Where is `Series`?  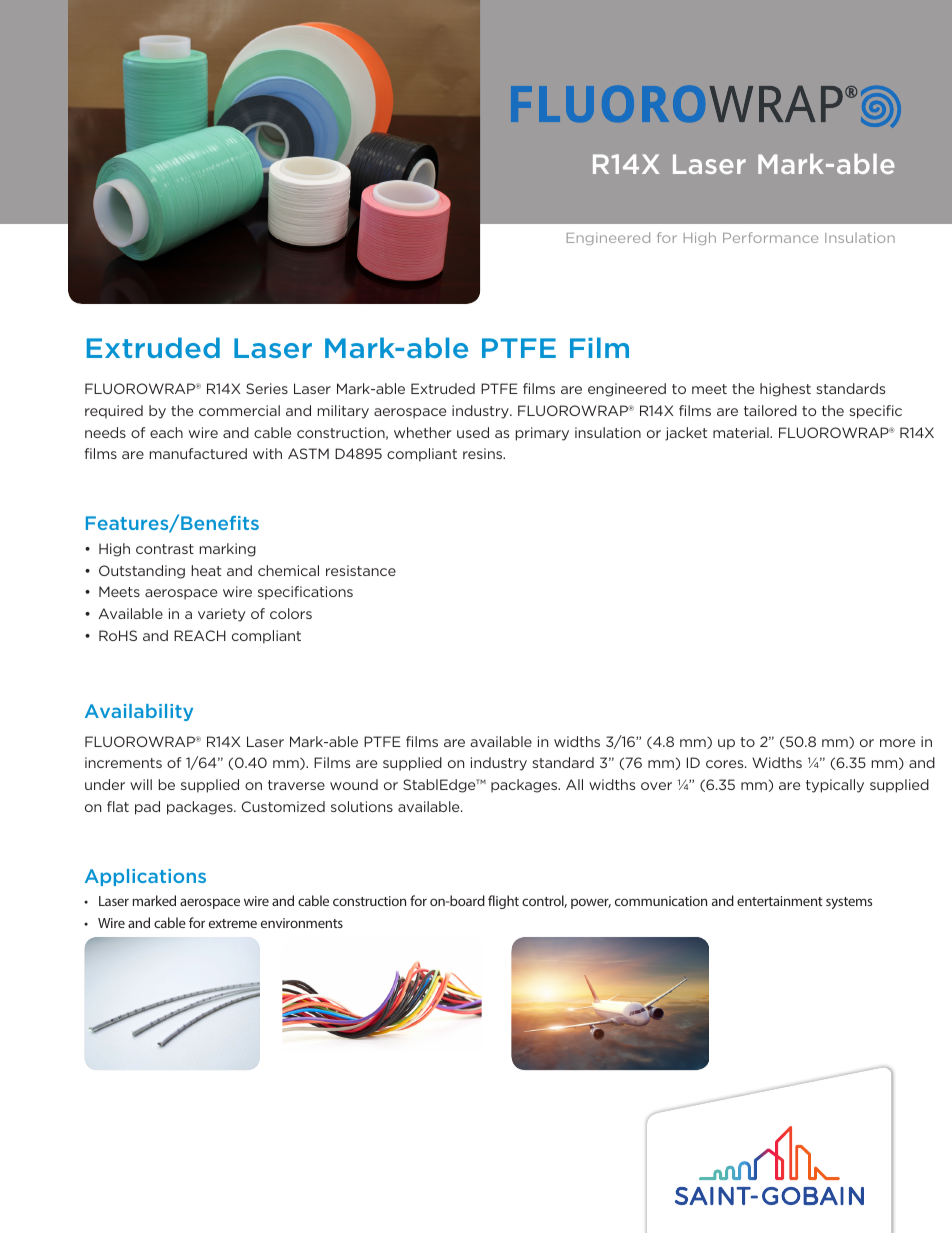 Series is located at coordinates (267, 388).
